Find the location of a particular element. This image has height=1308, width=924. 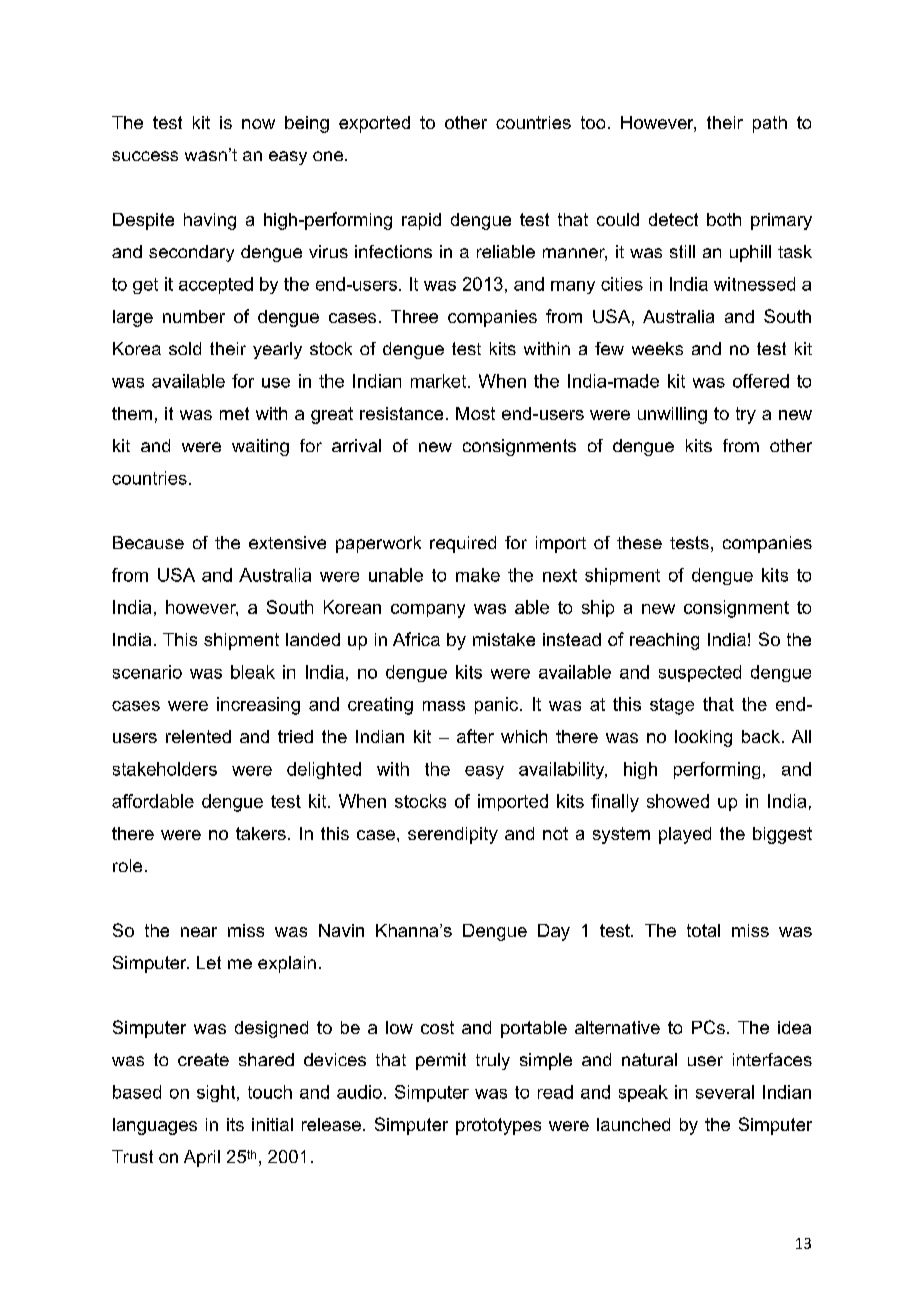

exported is located at coordinates (374, 124).
